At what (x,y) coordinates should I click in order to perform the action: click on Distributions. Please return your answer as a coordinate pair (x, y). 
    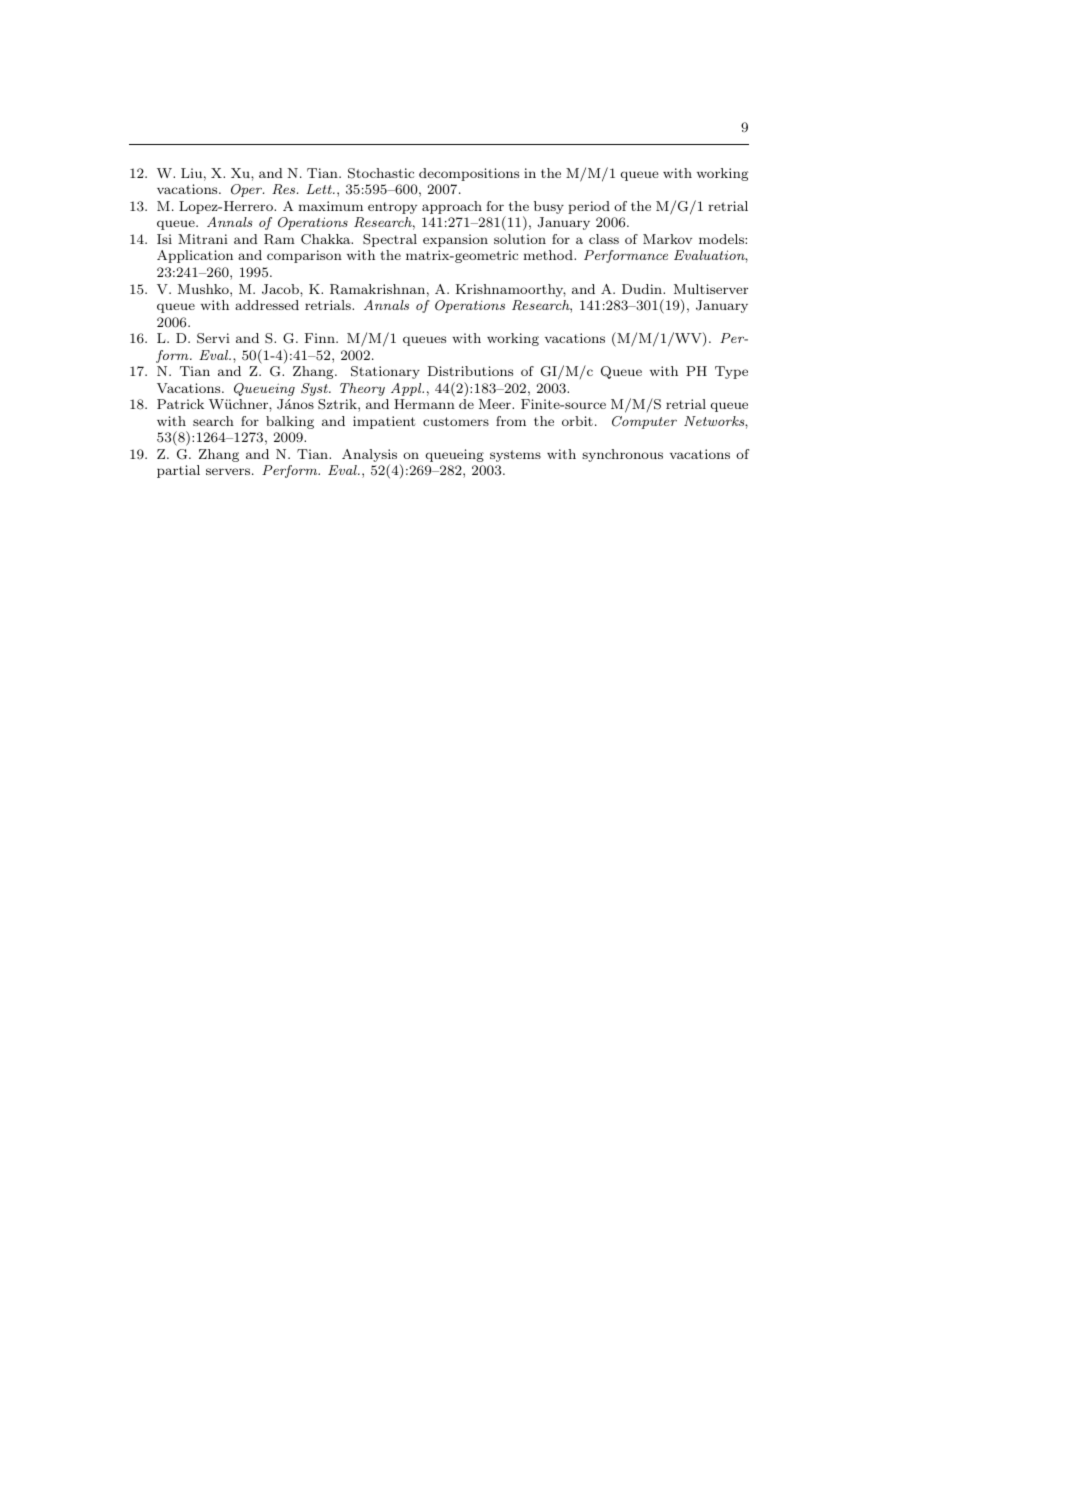
    Looking at the image, I should click on (470, 371).
